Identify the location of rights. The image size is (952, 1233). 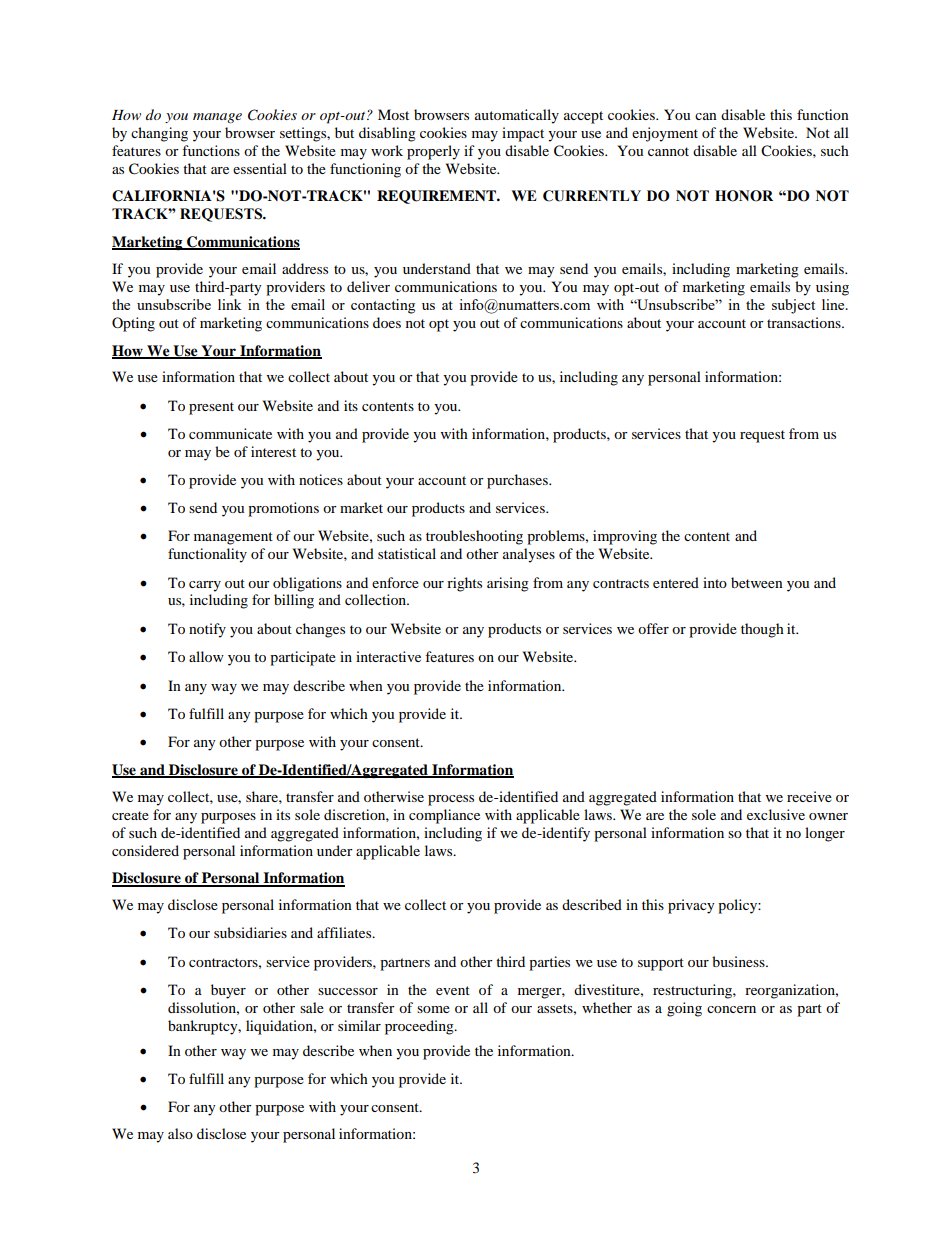
(464, 584).
